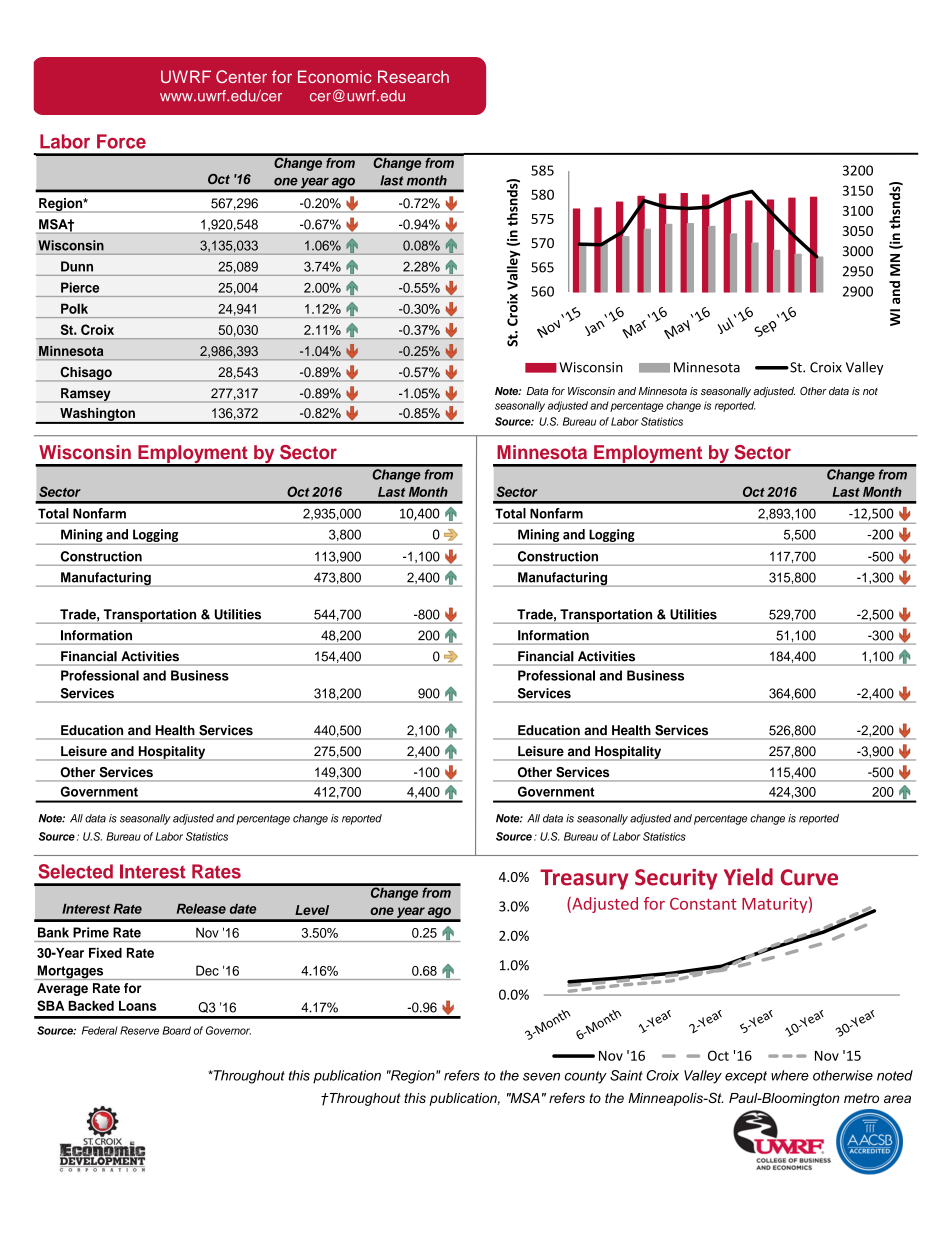 The height and width of the document is (1233, 952). Describe the element at coordinates (121, 141) in the document. I see `Force` at that location.
